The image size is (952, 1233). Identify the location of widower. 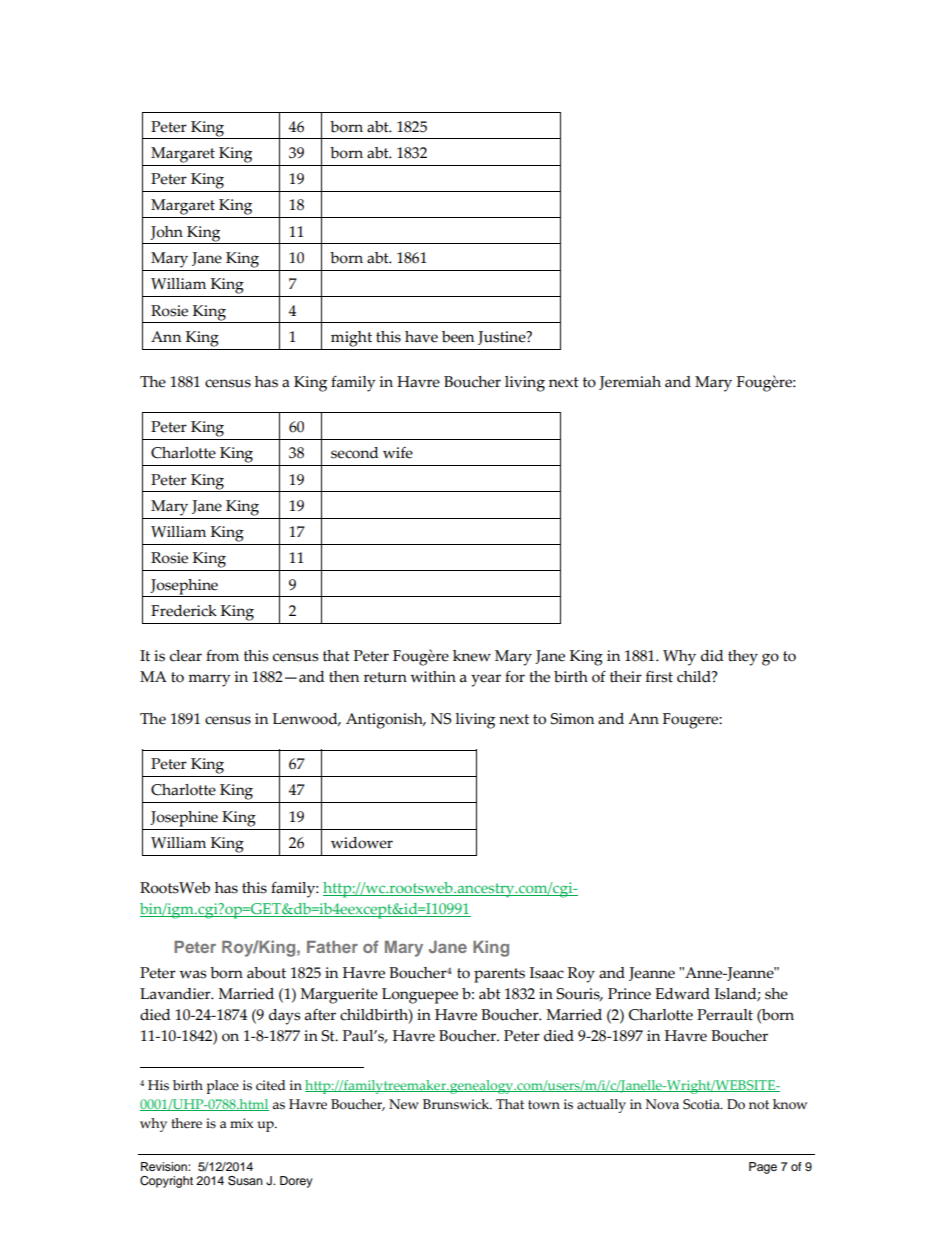
(362, 843).
